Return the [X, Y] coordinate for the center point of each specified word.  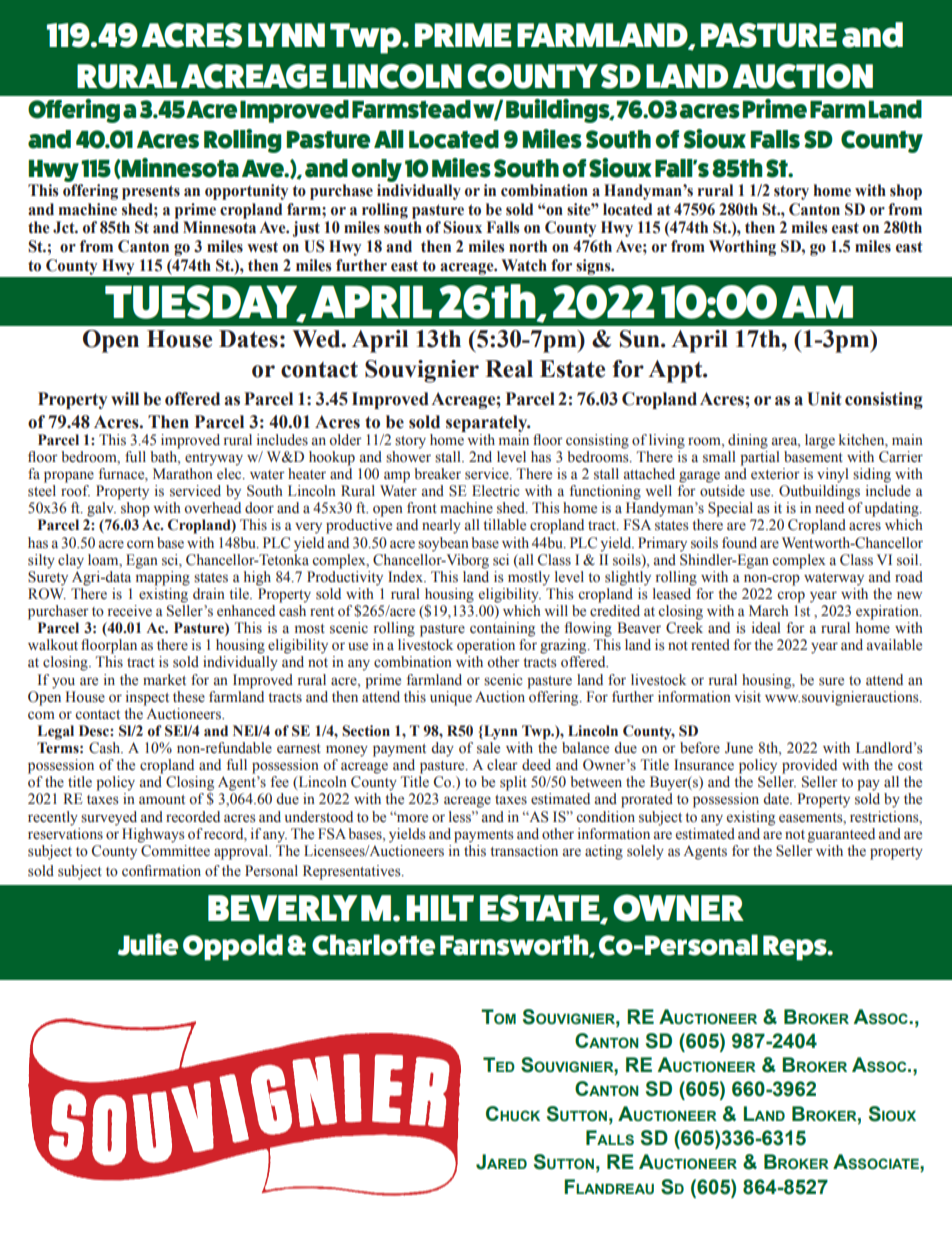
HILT [440, 908]
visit [748, 697]
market [164, 680]
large [820, 441]
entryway [214, 459]
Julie [148, 944]
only [377, 172]
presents [151, 192]
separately [488, 423]
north [528, 246]
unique [451, 698]
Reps [796, 948]
